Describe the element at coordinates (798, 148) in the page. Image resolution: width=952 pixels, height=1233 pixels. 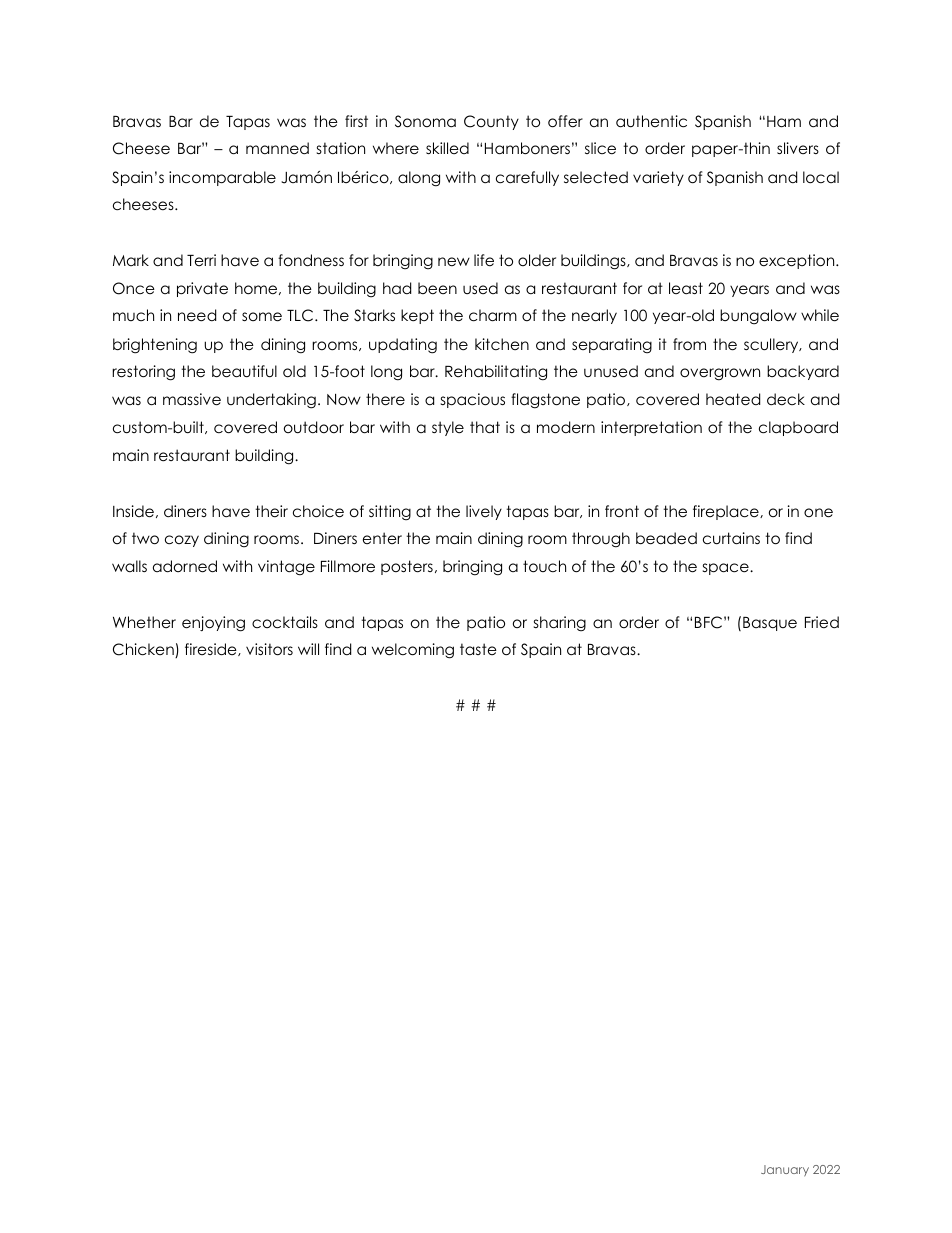
I see `slivers` at that location.
